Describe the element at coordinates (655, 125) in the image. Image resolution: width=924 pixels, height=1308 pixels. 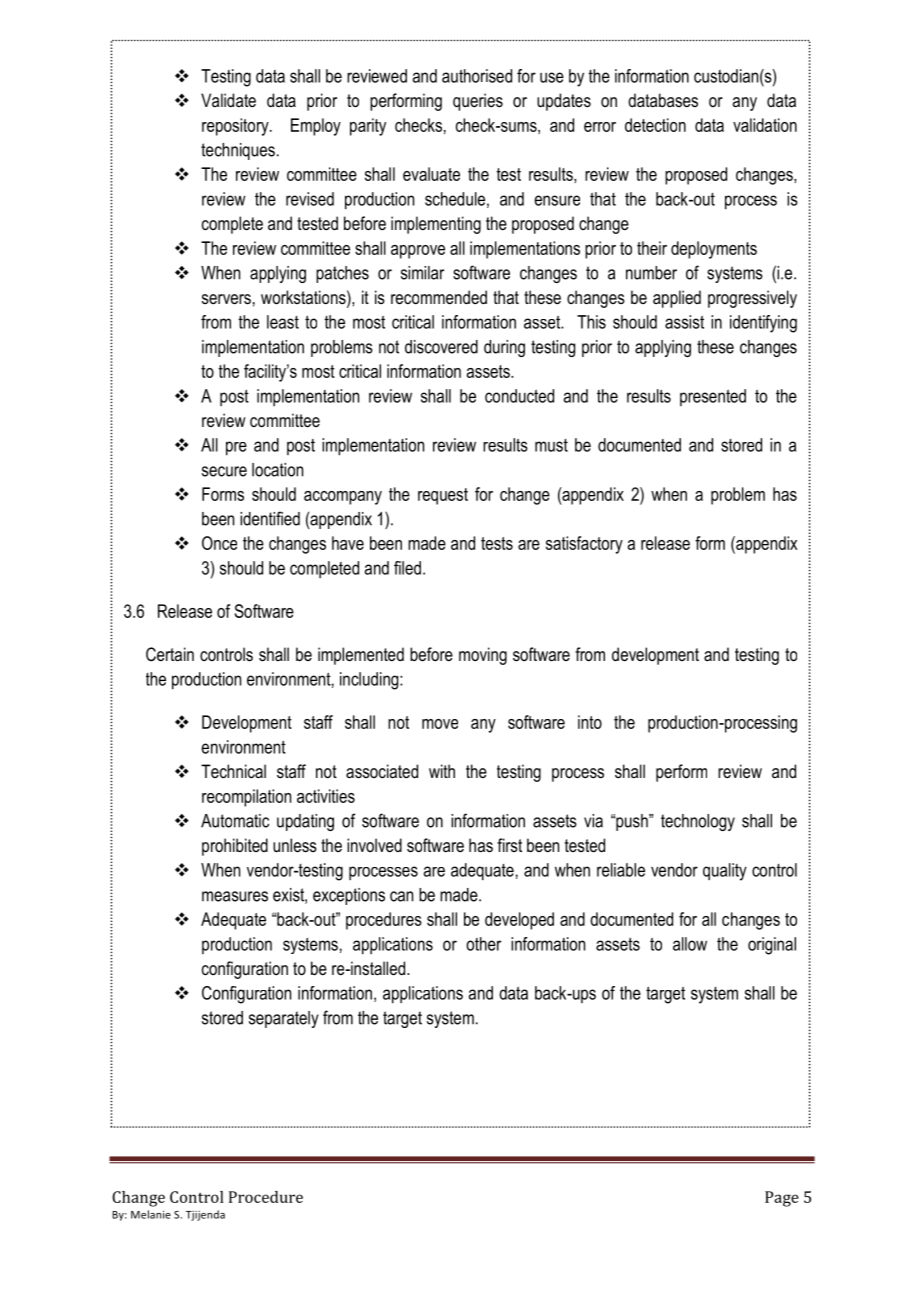
I see `detection` at that location.
